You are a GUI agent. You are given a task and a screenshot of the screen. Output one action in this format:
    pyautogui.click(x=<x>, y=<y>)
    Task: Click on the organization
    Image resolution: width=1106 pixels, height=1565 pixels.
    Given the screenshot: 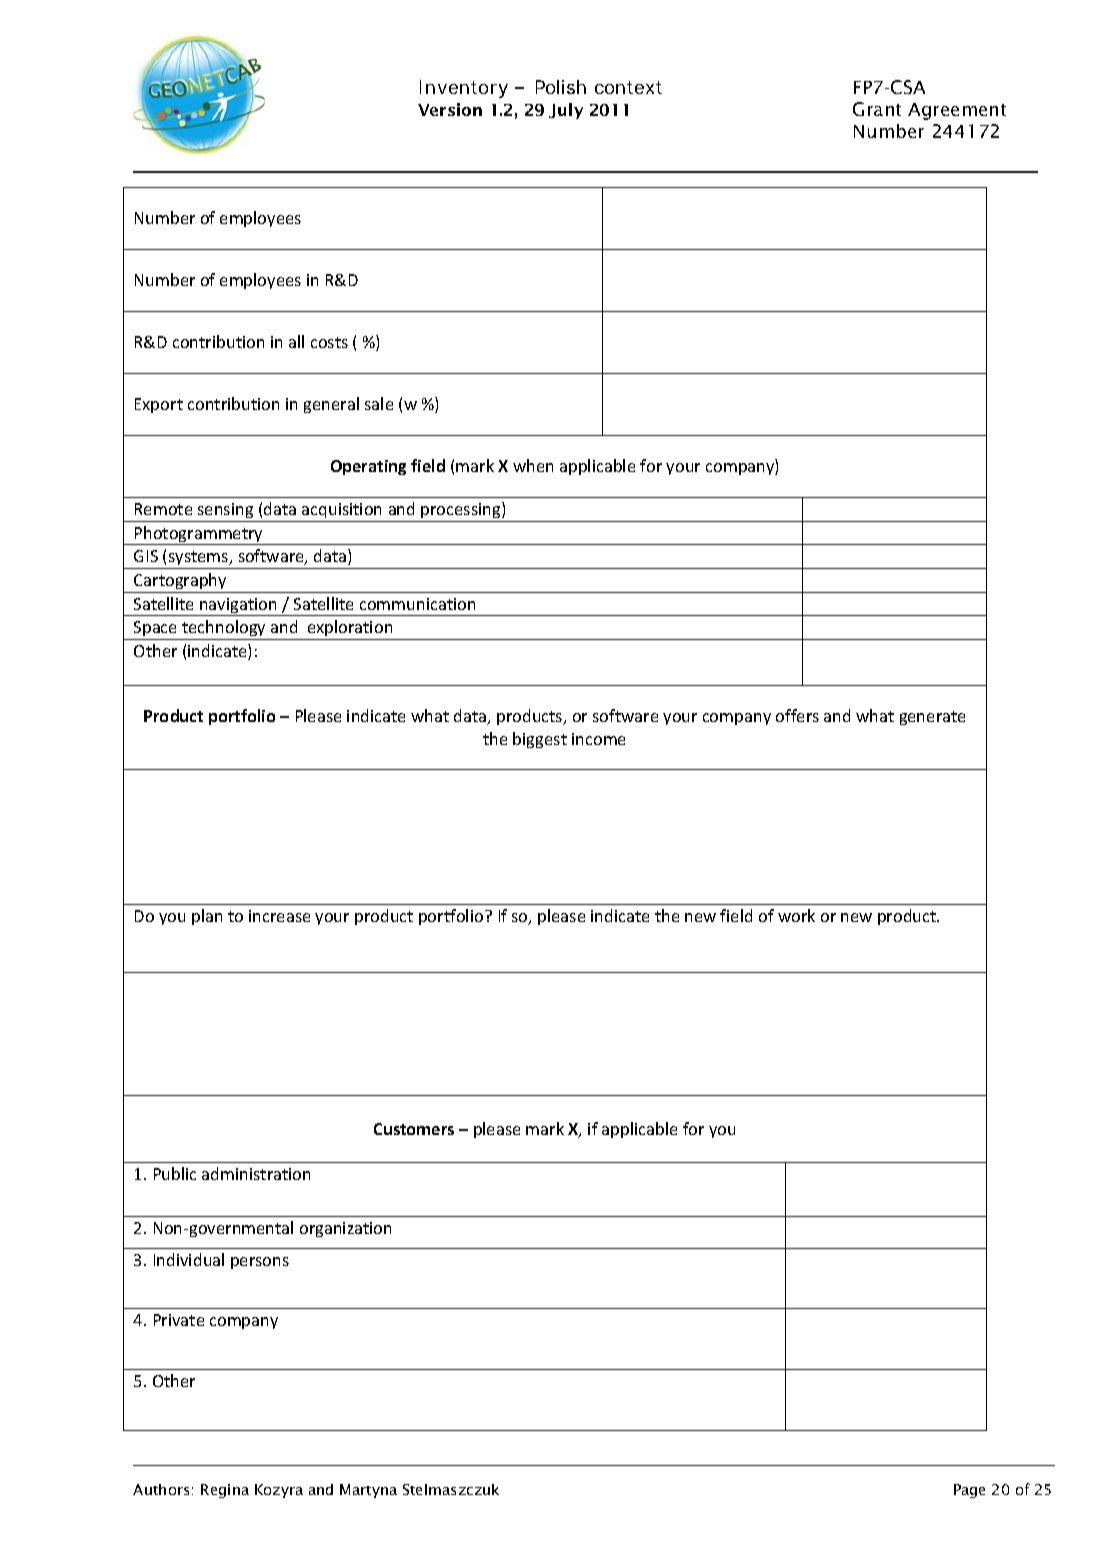 What is the action you would take?
    pyautogui.click(x=345, y=1229)
